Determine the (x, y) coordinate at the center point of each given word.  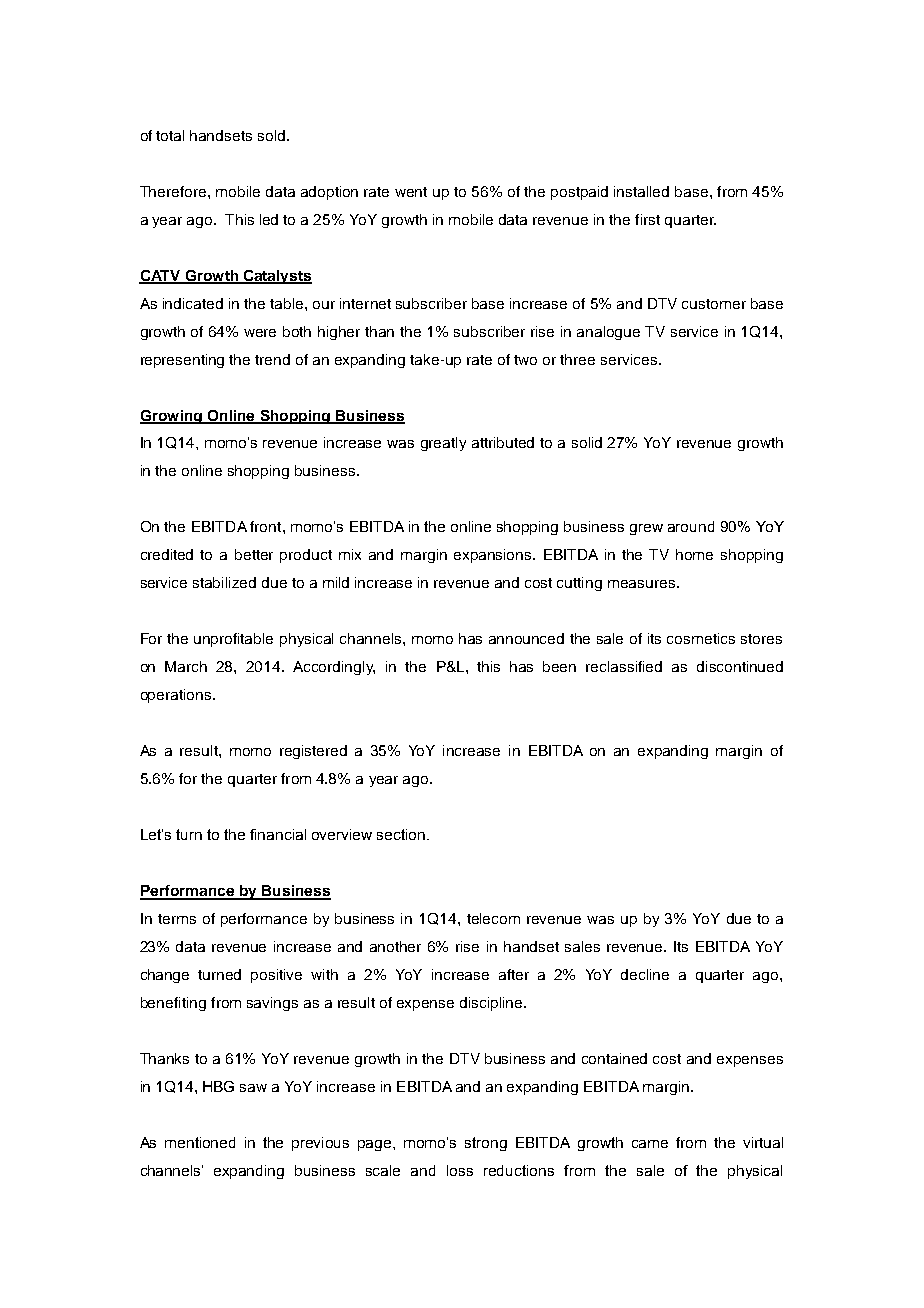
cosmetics (701, 638)
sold (271, 135)
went (411, 192)
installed (641, 191)
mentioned (200, 1142)
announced (526, 638)
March (186, 666)
